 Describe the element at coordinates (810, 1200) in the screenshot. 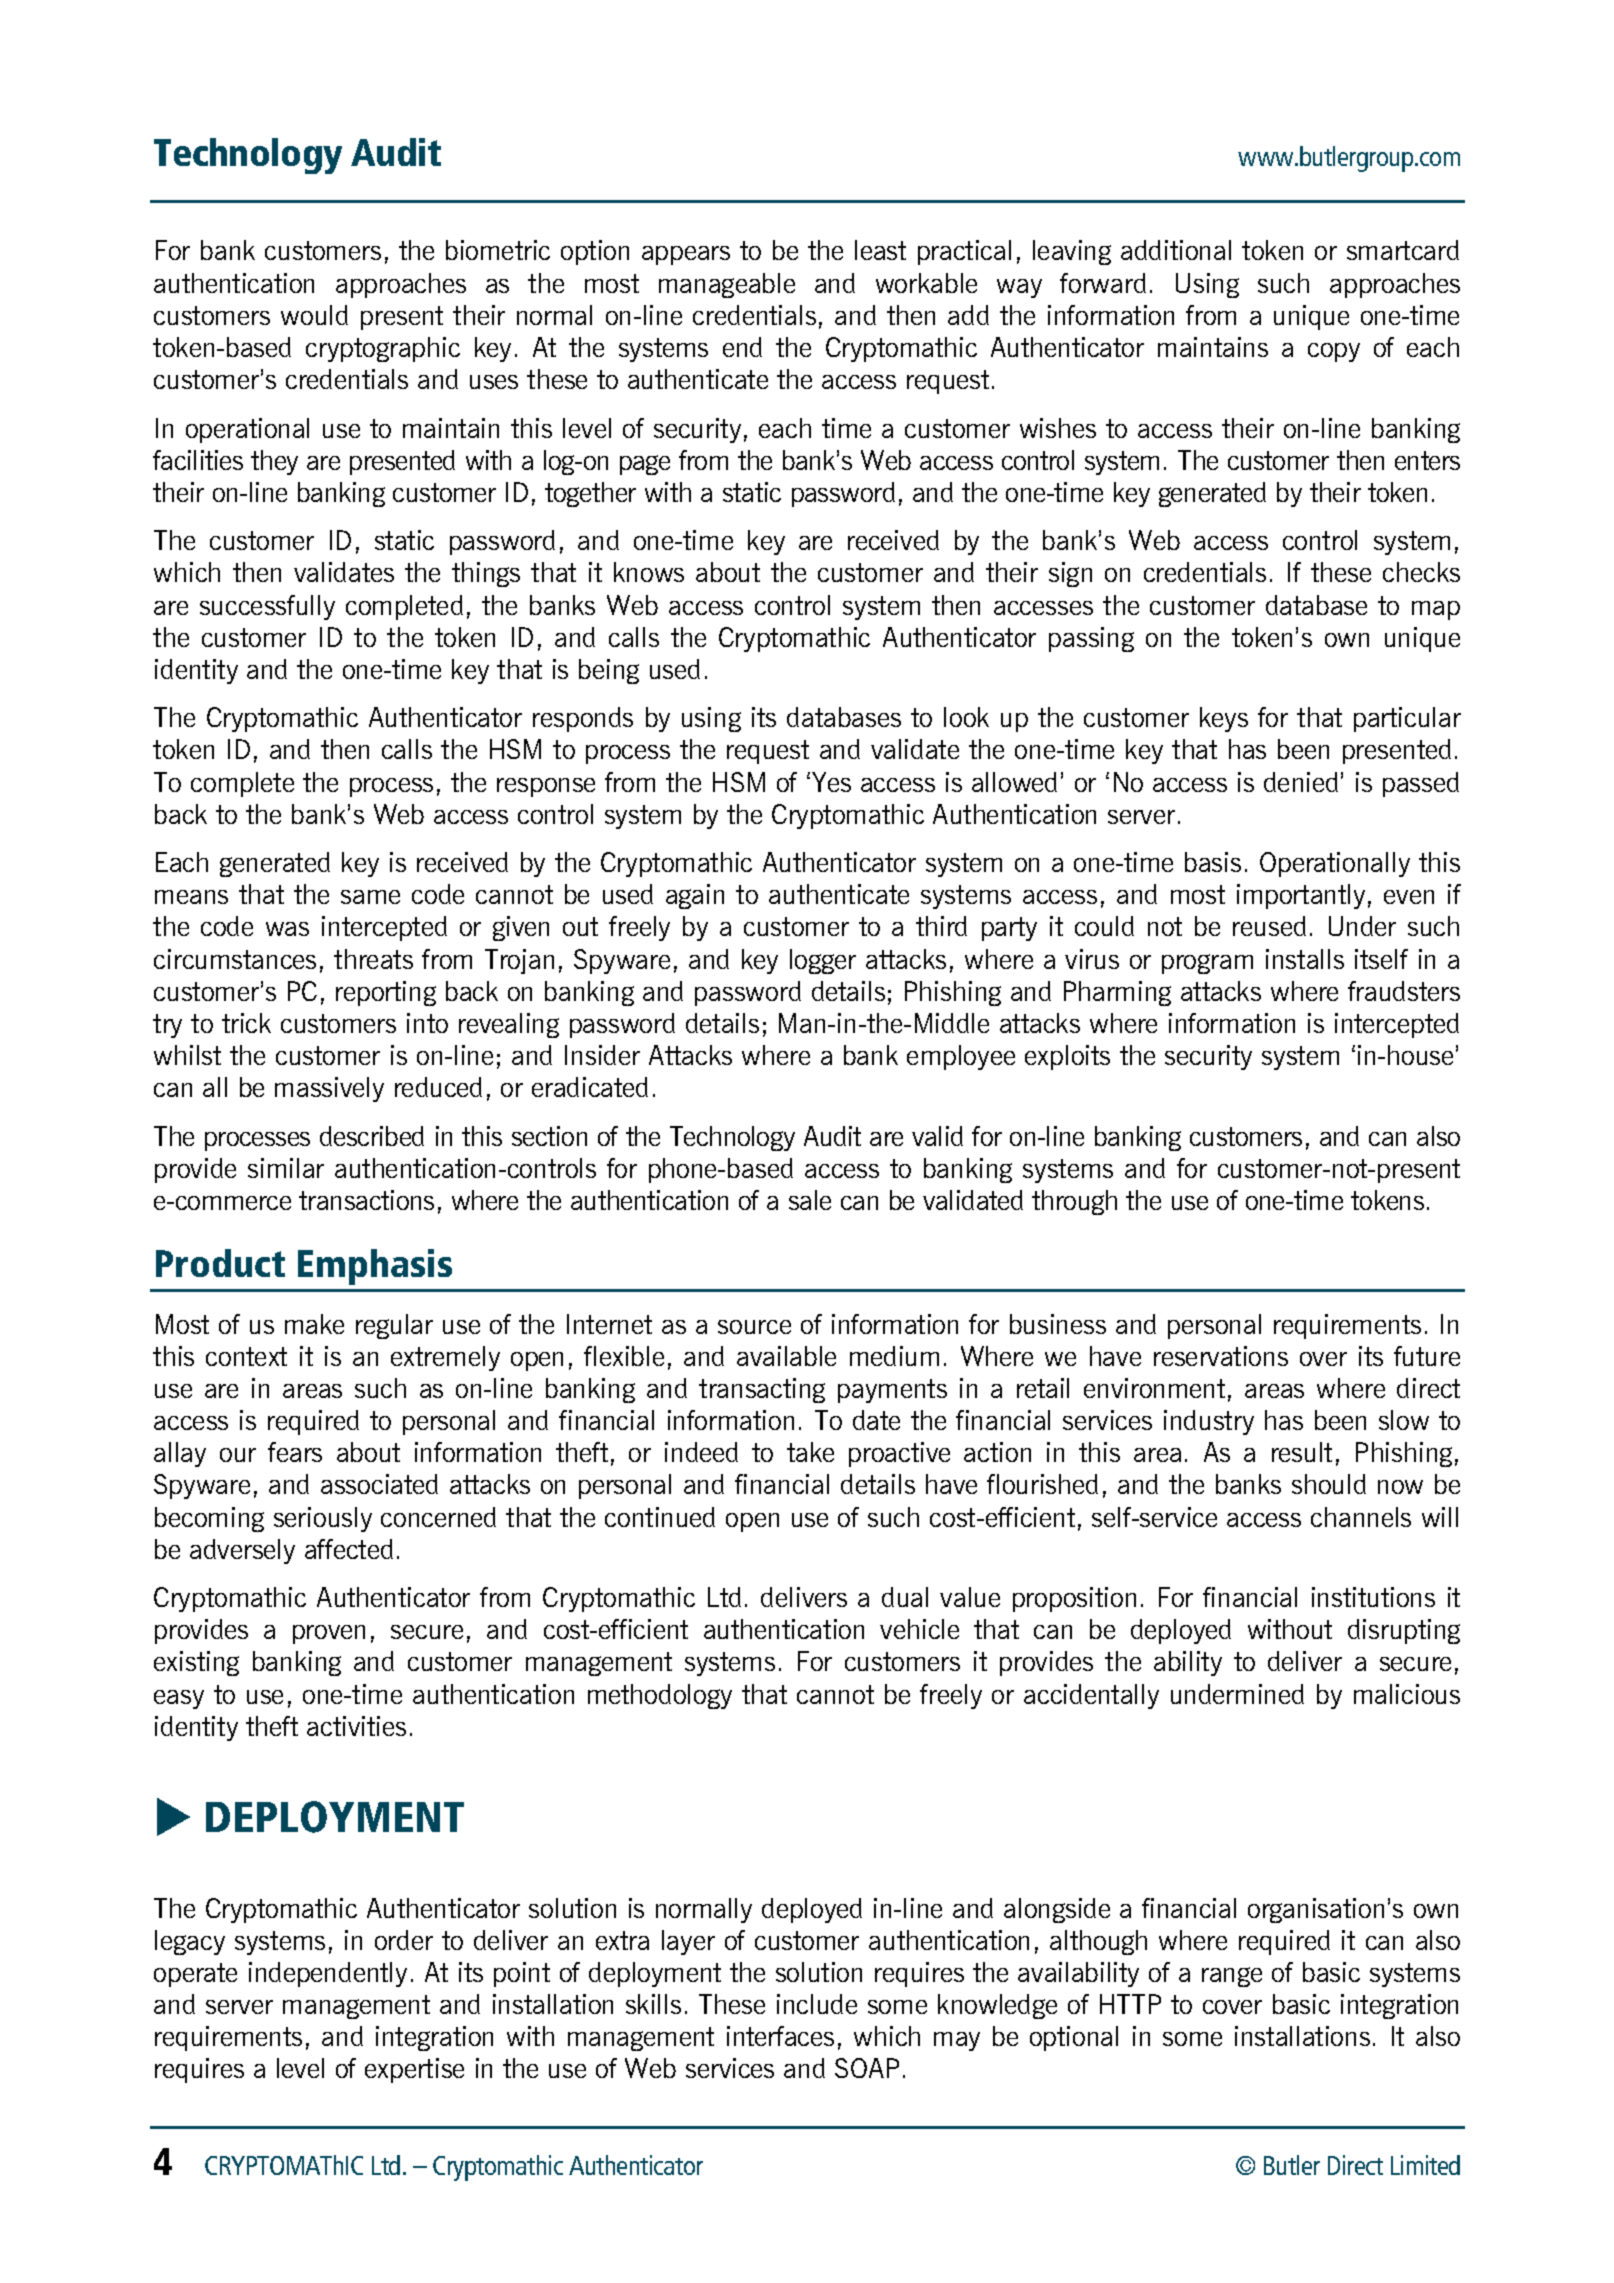

I see `sale` at that location.
